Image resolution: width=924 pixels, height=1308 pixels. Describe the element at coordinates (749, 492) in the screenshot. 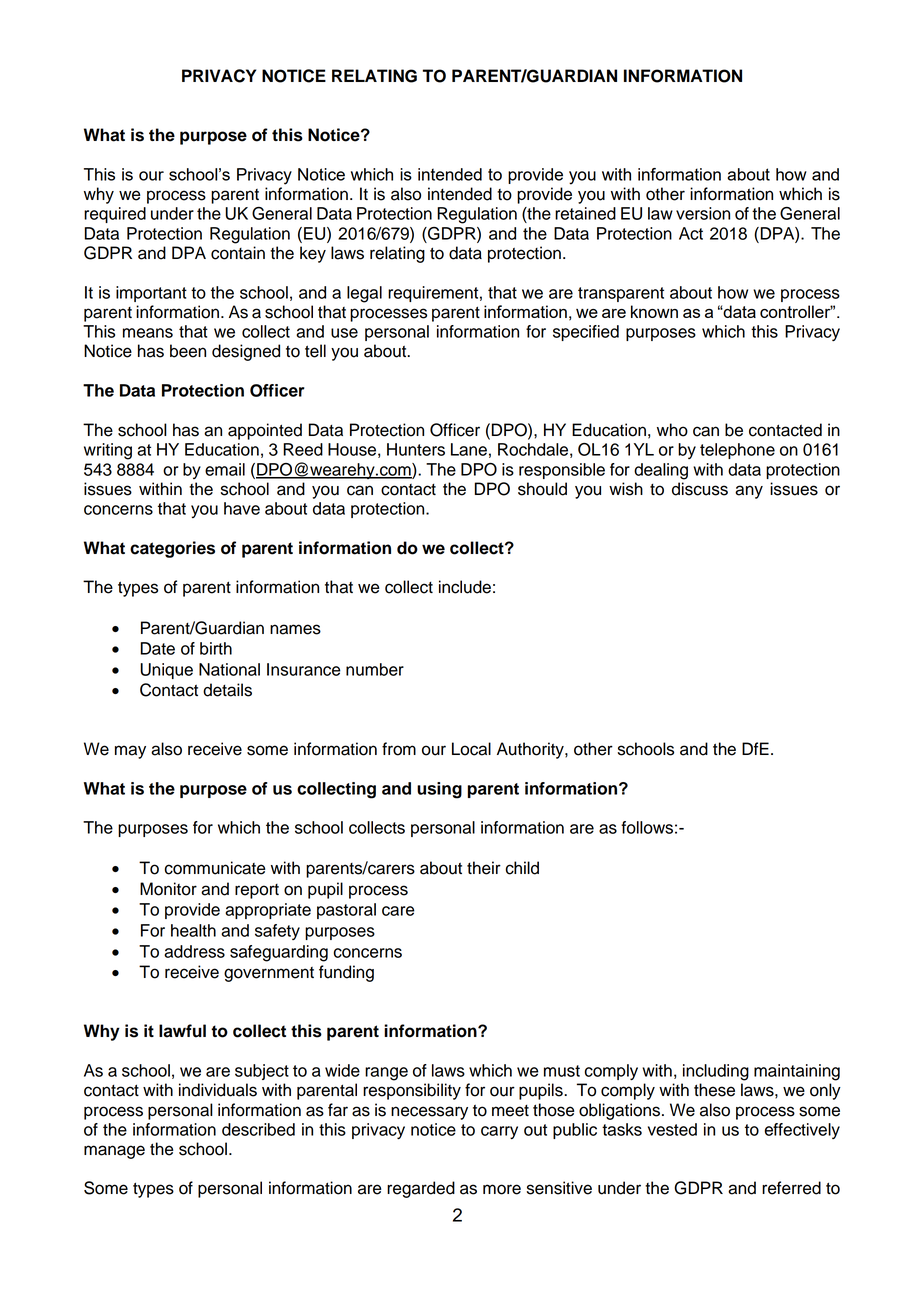

I see `any` at that location.
